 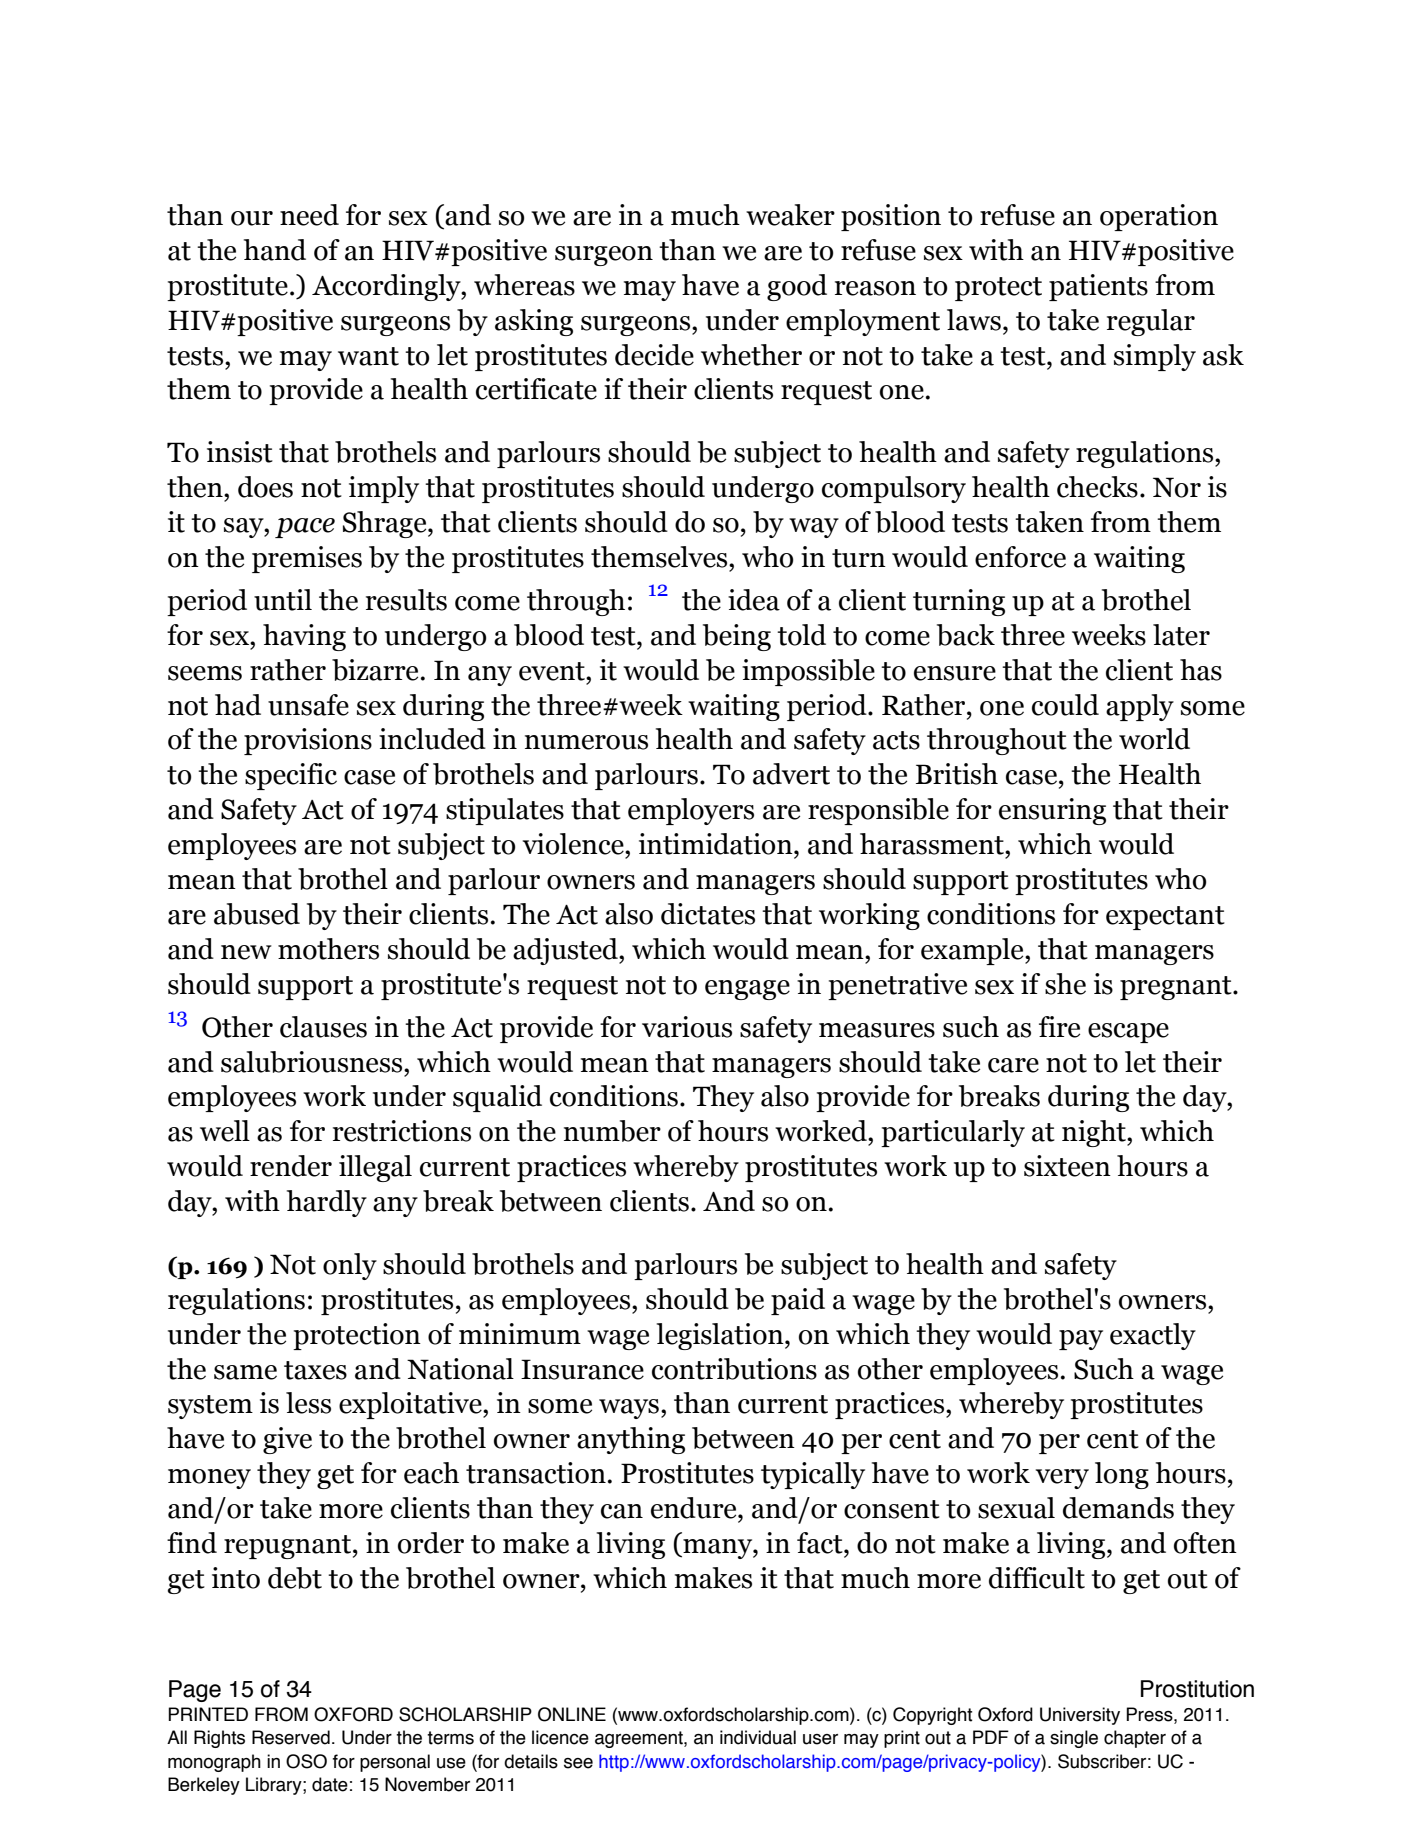 I want to click on hand, so click(x=275, y=250).
